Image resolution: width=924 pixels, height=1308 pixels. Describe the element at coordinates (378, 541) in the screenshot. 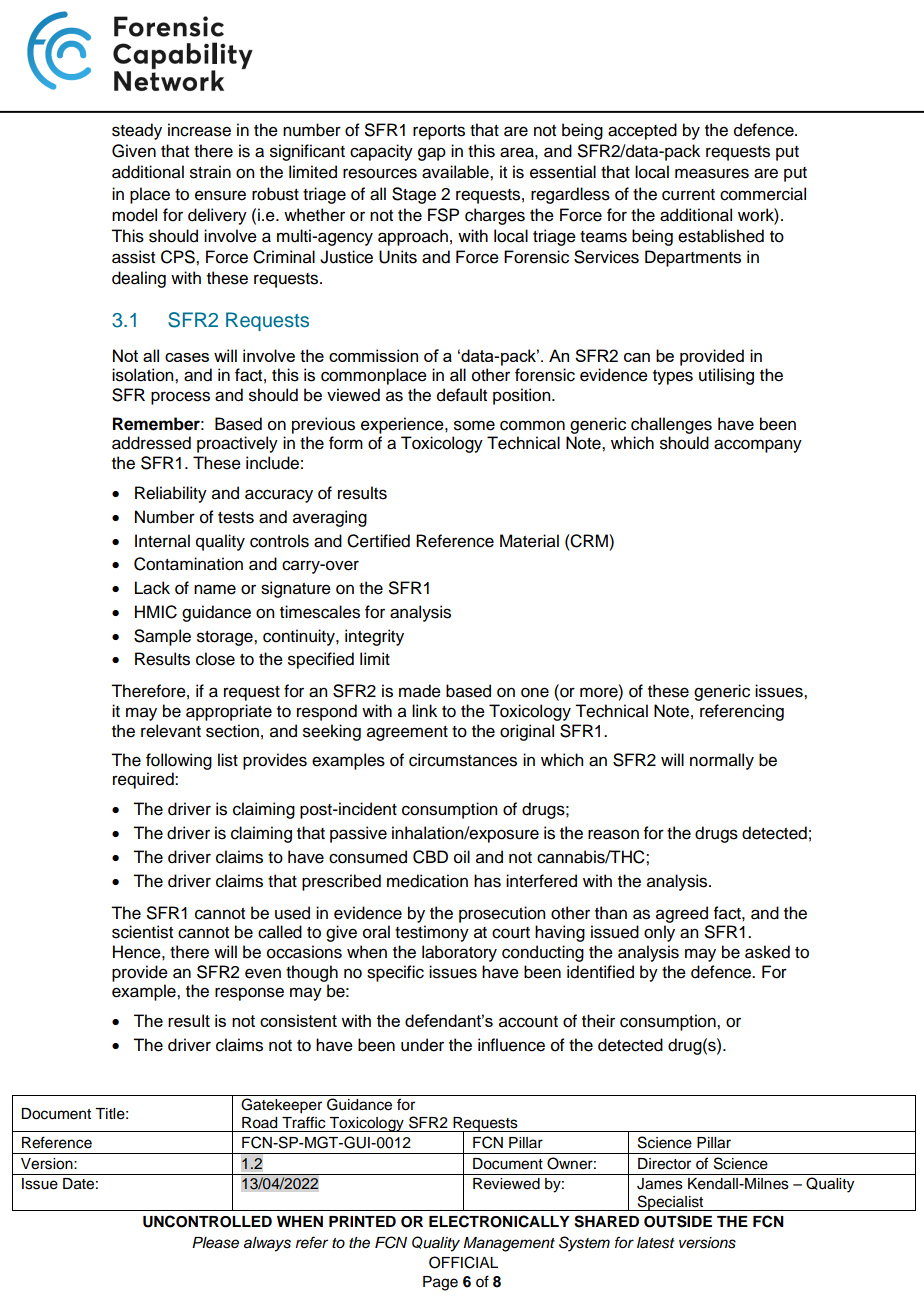

I see `Certified` at that location.
